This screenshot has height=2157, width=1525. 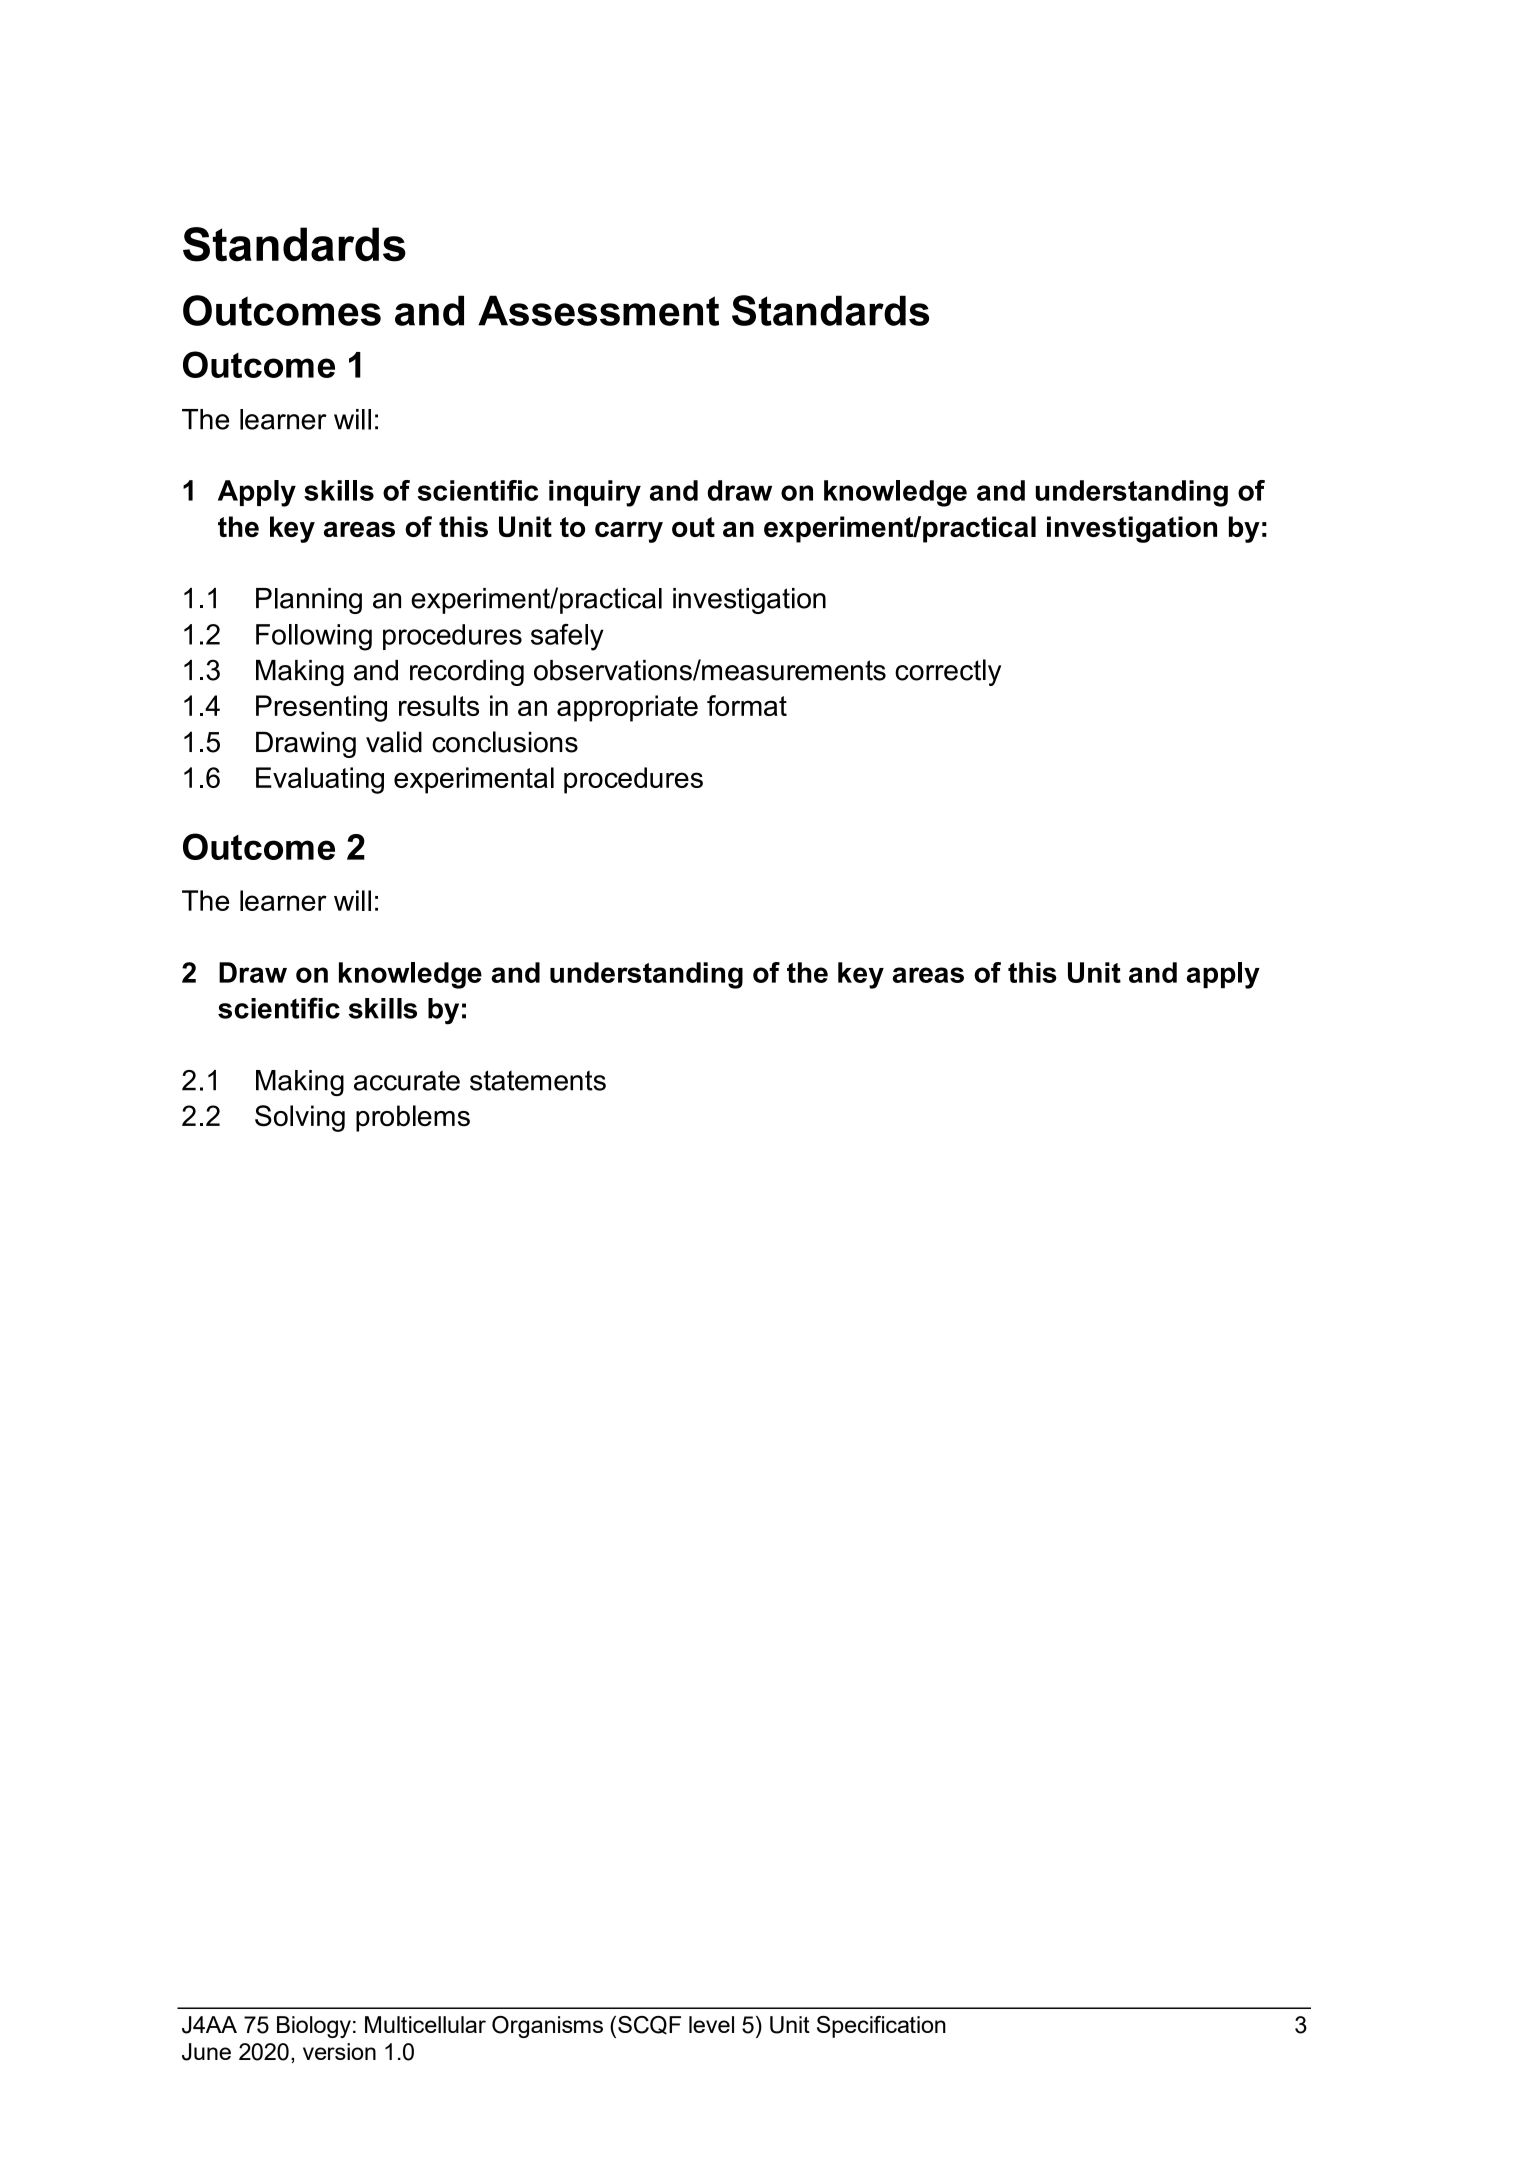 I want to click on Evaluating, so click(x=320, y=780).
